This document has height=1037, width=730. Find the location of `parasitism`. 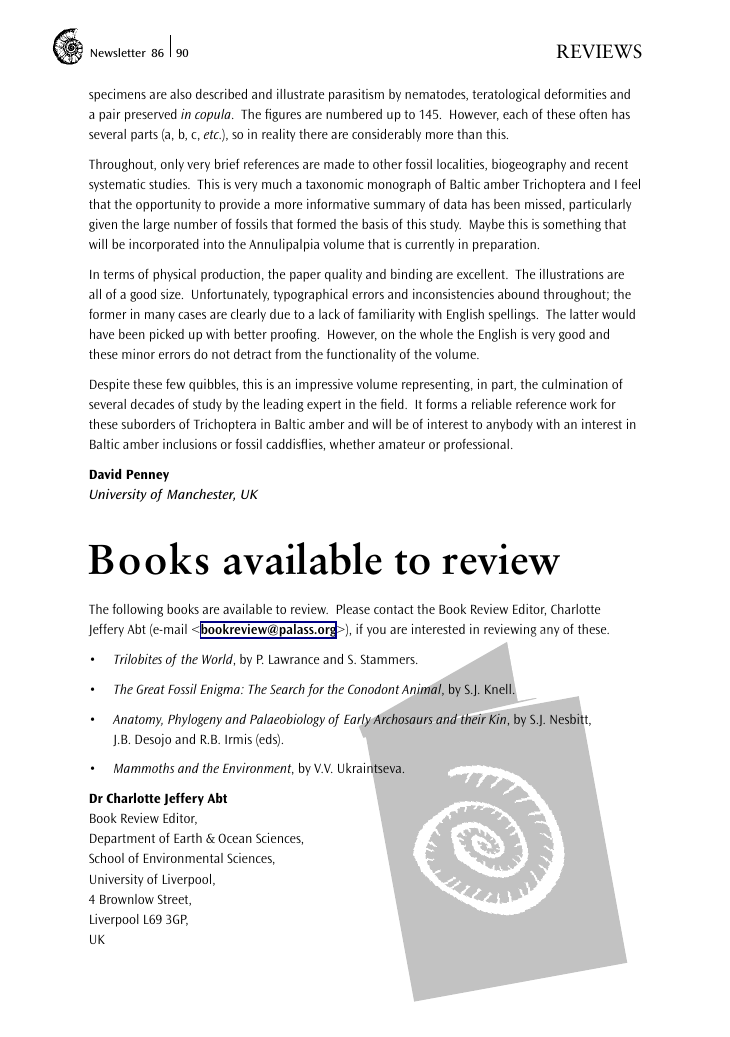

parasitism is located at coordinates (356, 95).
